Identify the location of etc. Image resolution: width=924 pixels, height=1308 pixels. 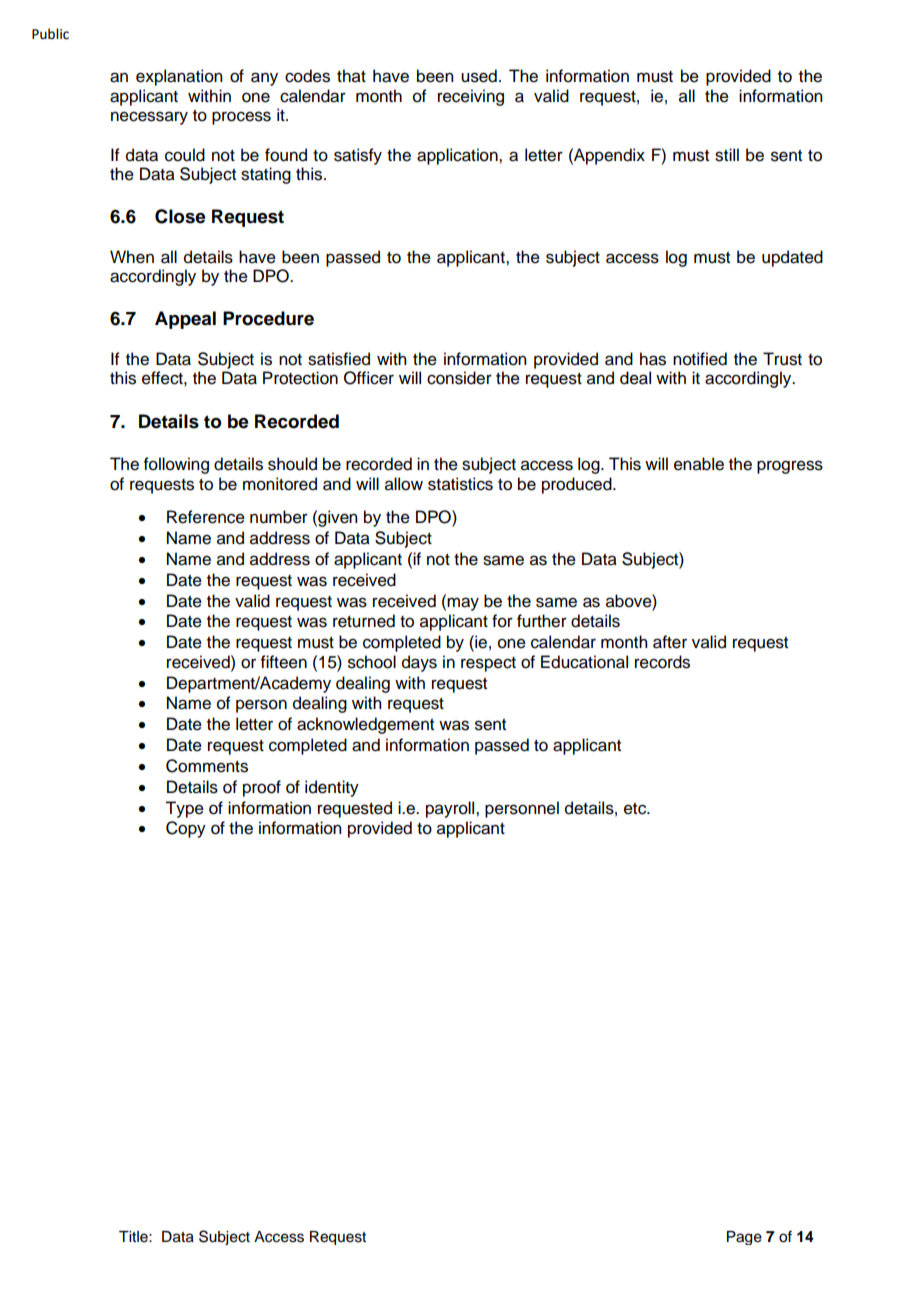
(636, 809).
